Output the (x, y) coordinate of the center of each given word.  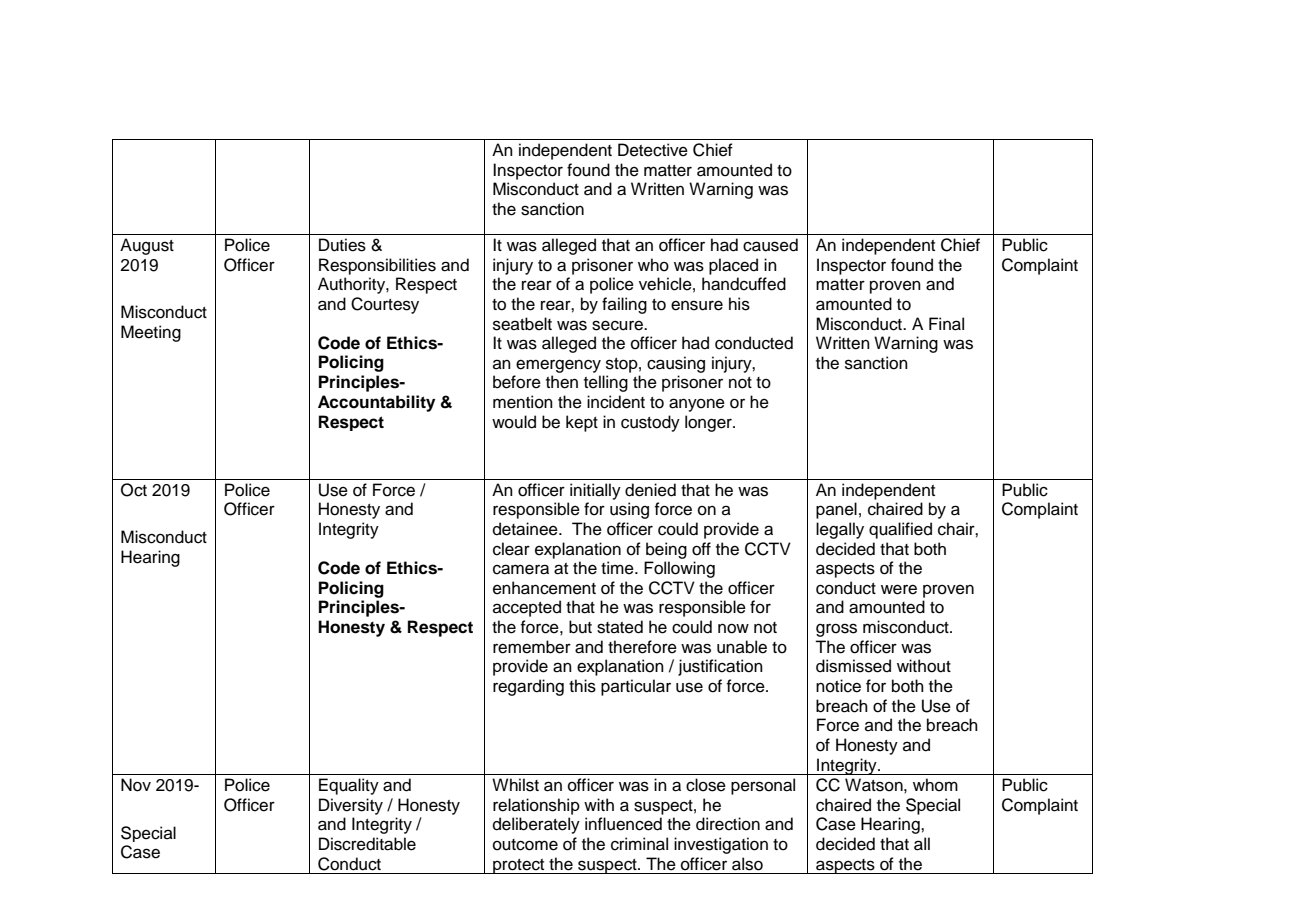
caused (770, 245)
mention (523, 402)
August (147, 246)
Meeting (151, 333)
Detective (653, 150)
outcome (525, 845)
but (580, 627)
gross (836, 630)
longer (709, 423)
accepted (527, 608)
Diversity (351, 806)
